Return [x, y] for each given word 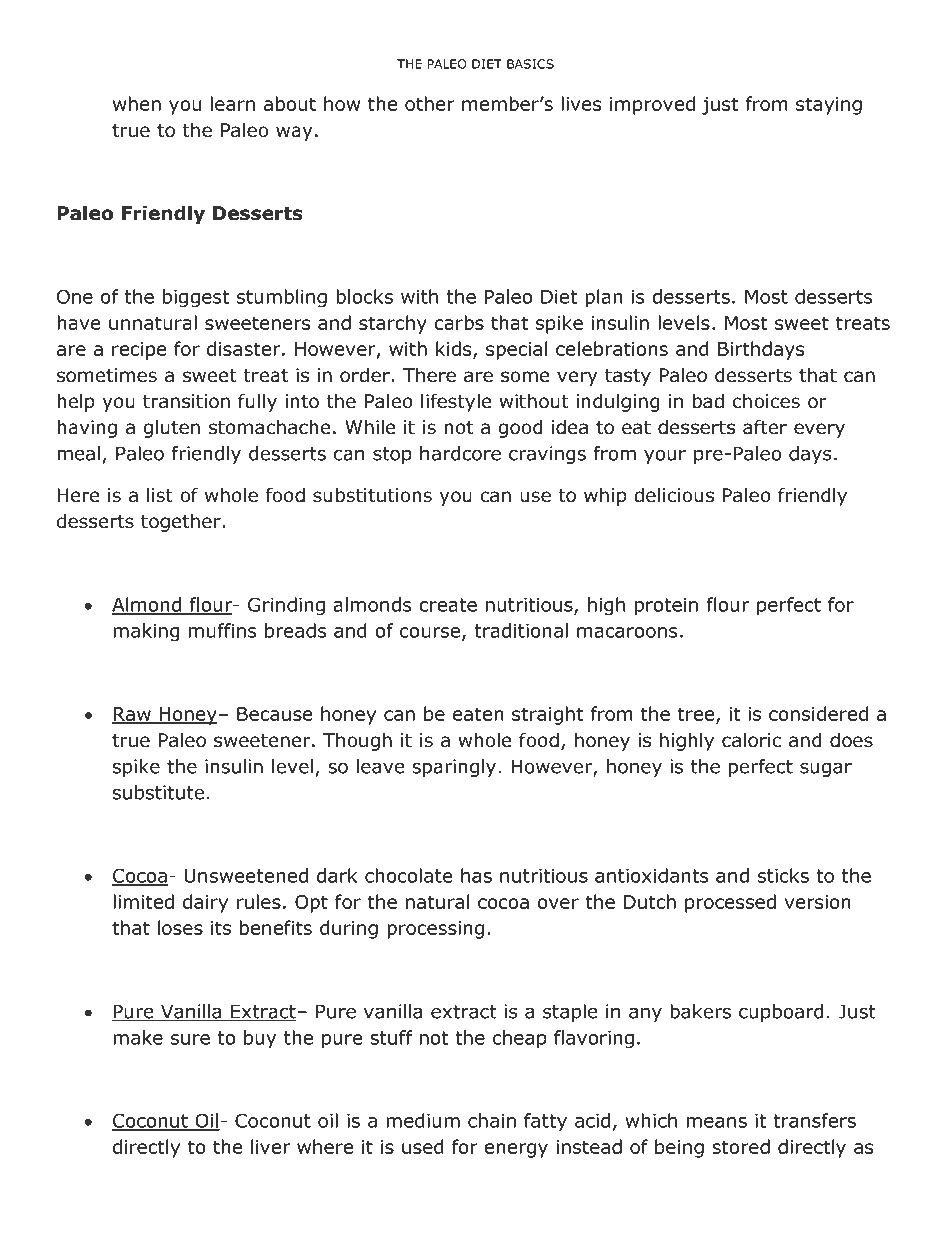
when [137, 103]
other [430, 103]
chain [492, 1120]
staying [829, 106]
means [717, 1122]
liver [270, 1146]
